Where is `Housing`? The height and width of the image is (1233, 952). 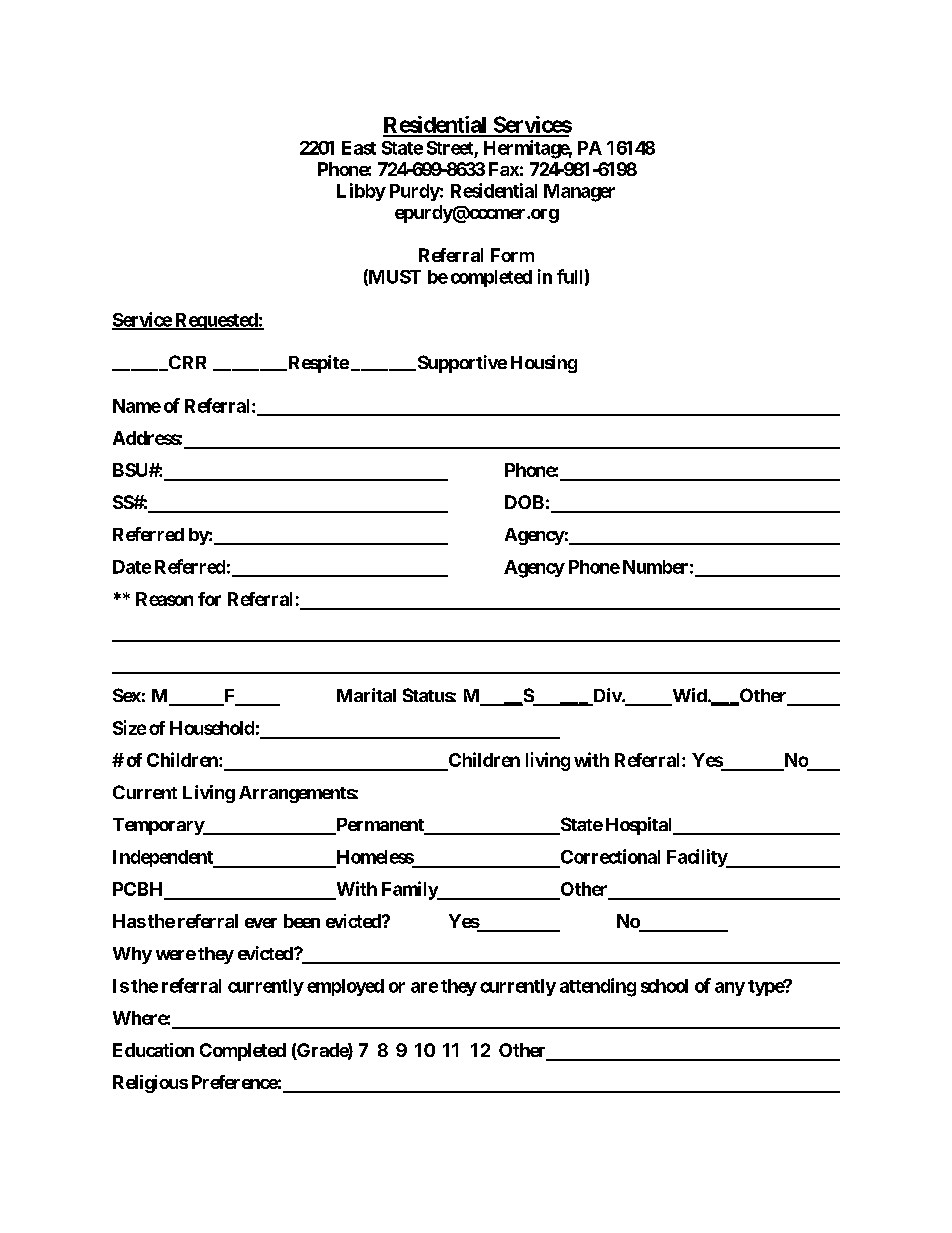
Housing is located at coordinates (544, 364).
